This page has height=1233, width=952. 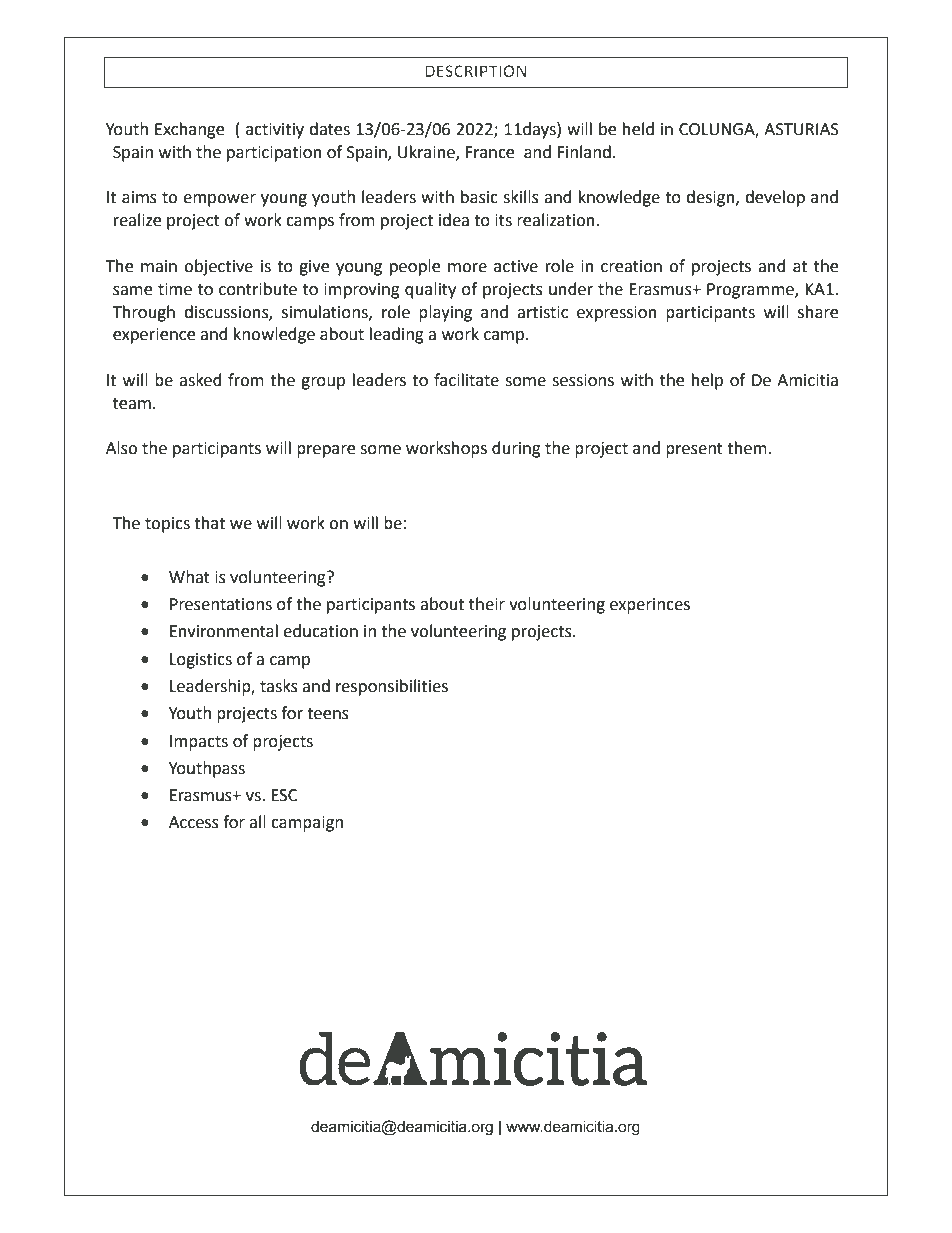 What do you see at coordinates (467, 268) in the page?
I see `more` at bounding box center [467, 268].
